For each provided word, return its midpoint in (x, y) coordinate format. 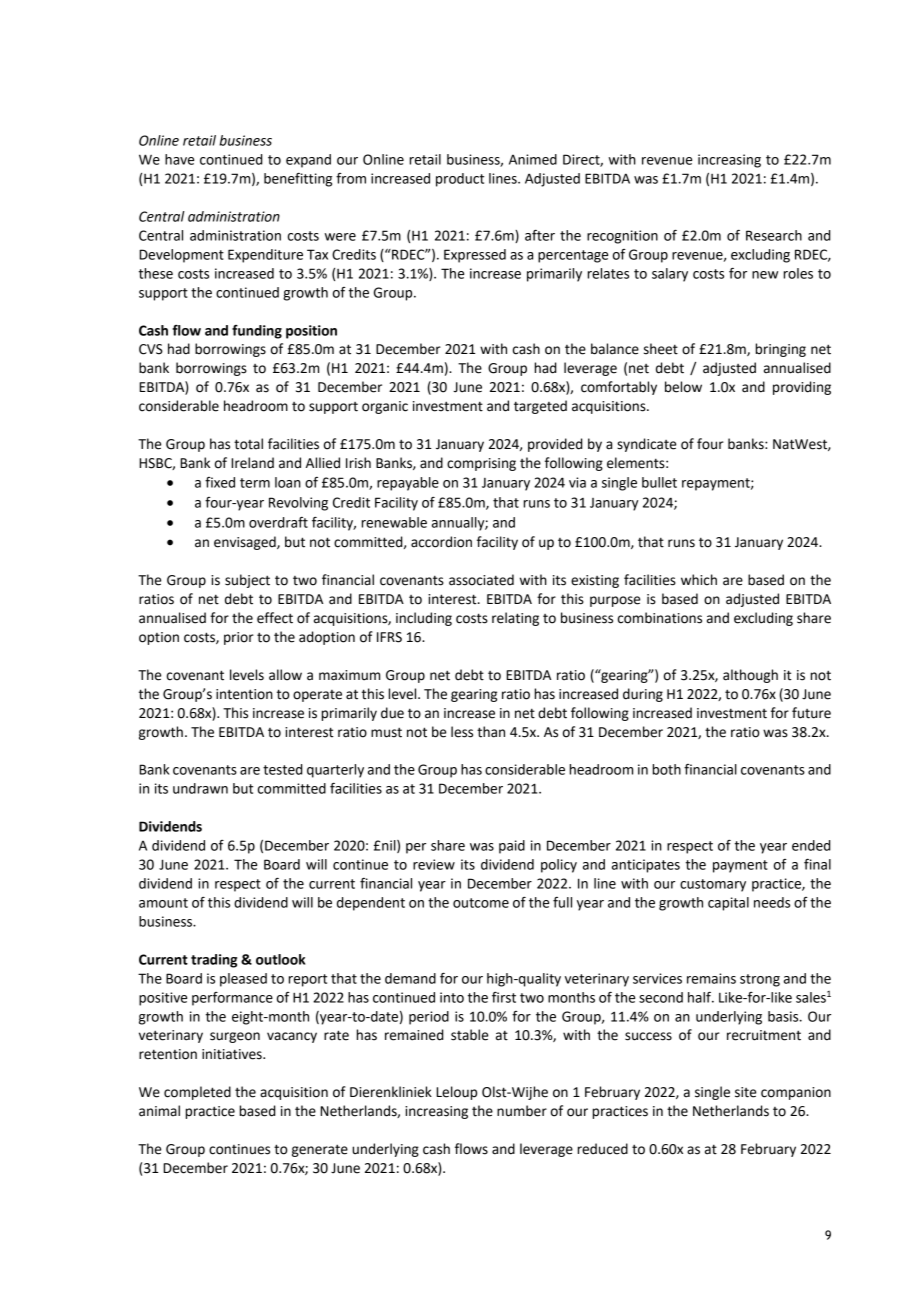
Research (774, 235)
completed (197, 1093)
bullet (659, 482)
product (460, 180)
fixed (220, 482)
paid (512, 847)
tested (283, 769)
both (667, 769)
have (179, 159)
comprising (481, 464)
